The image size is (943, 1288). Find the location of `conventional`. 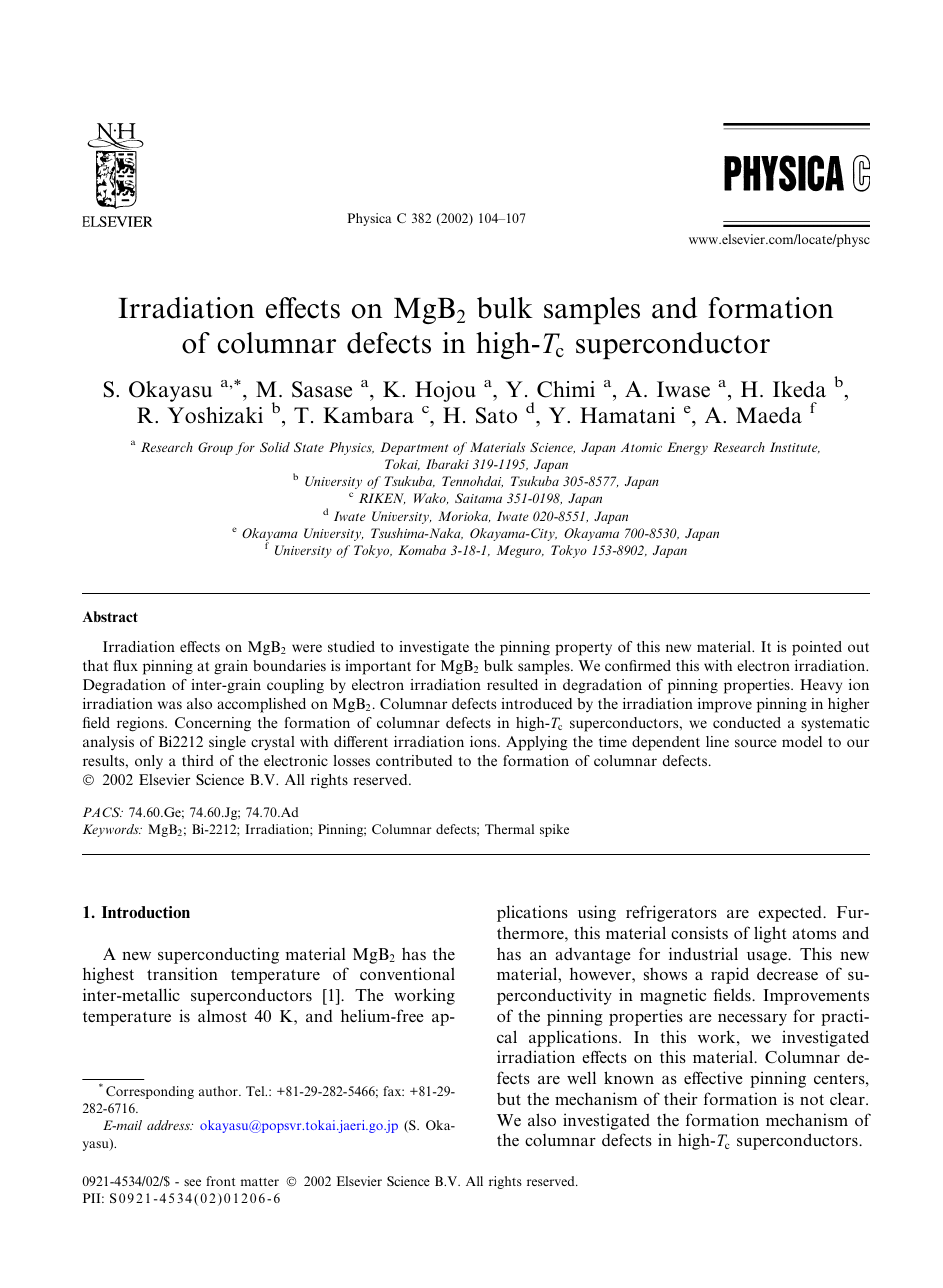

conventional is located at coordinates (407, 973).
